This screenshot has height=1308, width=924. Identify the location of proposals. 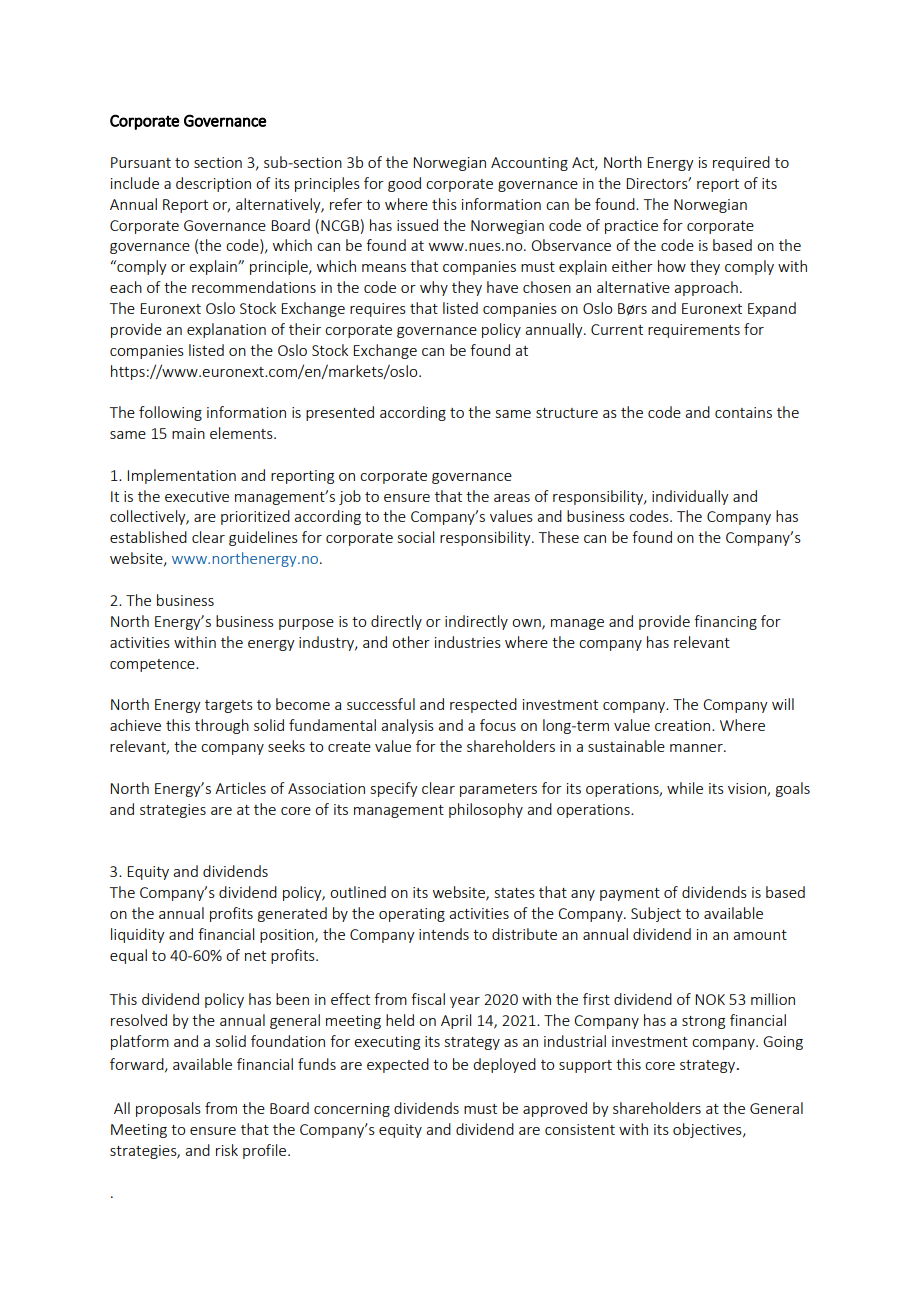
(168, 1109).
